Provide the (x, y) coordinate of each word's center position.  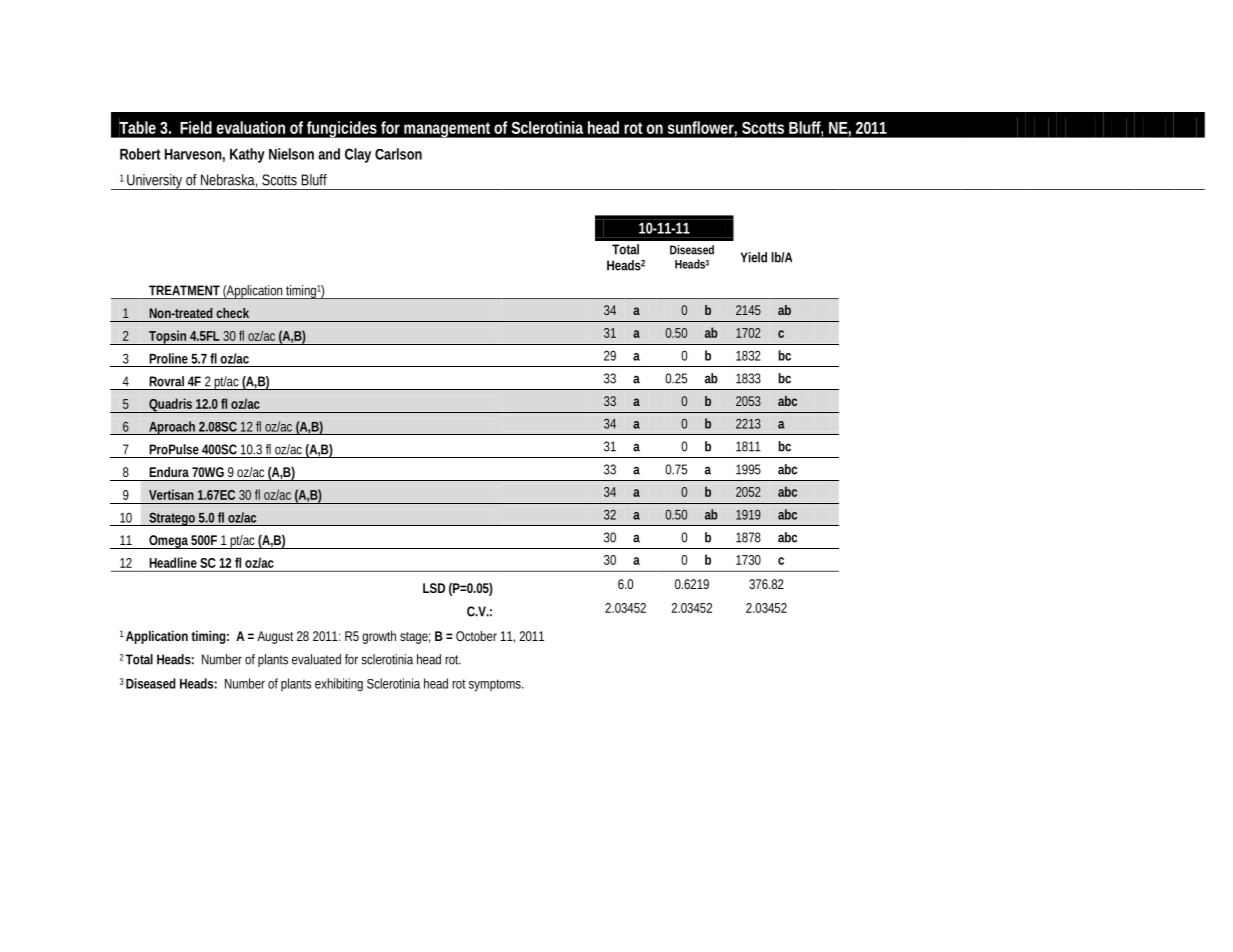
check (232, 313)
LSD (434, 588)
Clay (358, 155)
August (275, 637)
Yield (754, 257)
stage (415, 638)
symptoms (496, 685)
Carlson (398, 154)
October (476, 636)
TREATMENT (184, 290)
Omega (169, 542)
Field (196, 127)
